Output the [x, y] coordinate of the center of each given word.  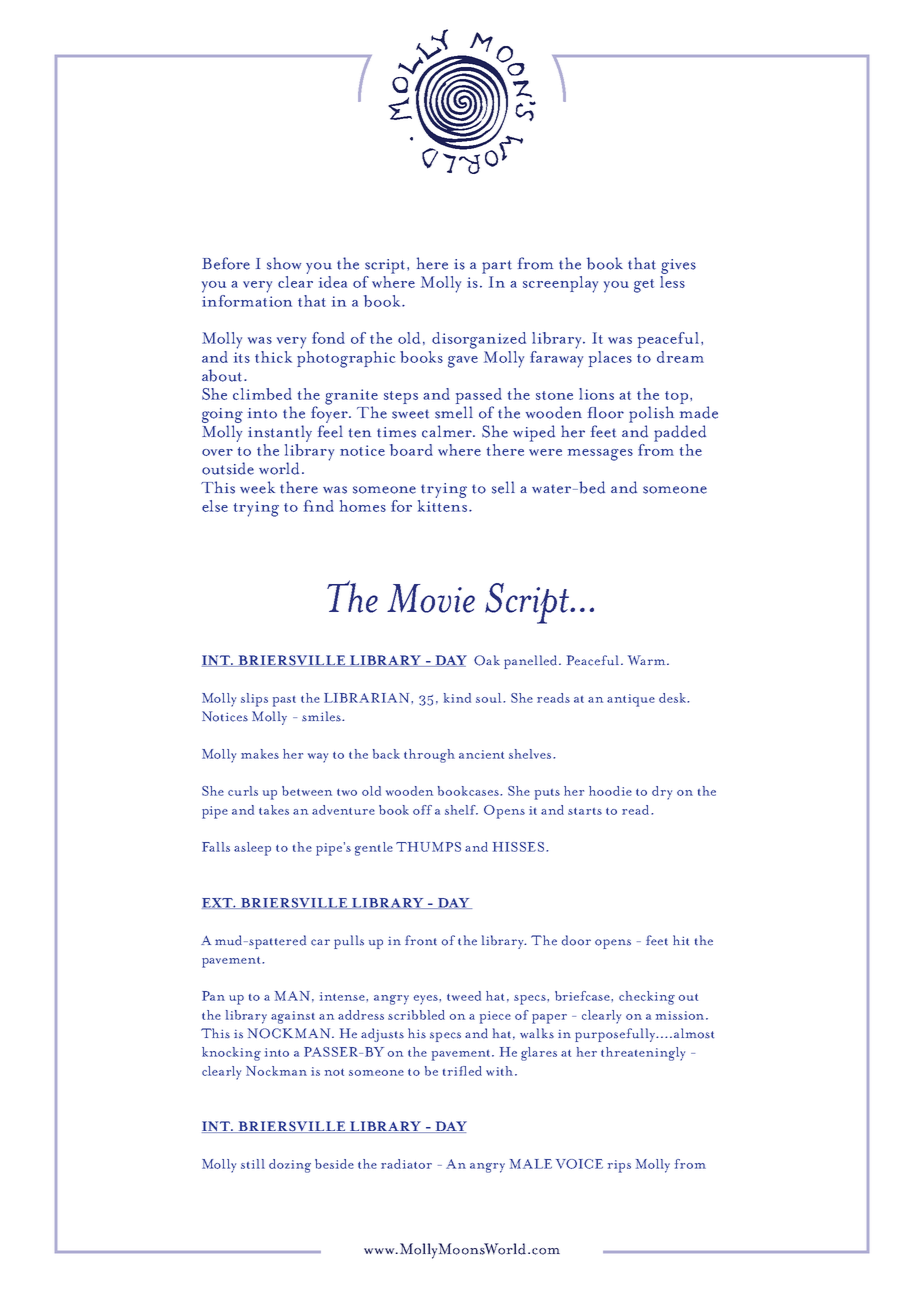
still [253, 1164]
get [644, 286]
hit [681, 940]
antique [631, 700]
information [247, 299]
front [421, 940]
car [320, 942]
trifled [462, 1071]
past [284, 701]
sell [503, 487]
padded [680, 433]
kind [457, 698]
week [257, 487]
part [497, 267]
